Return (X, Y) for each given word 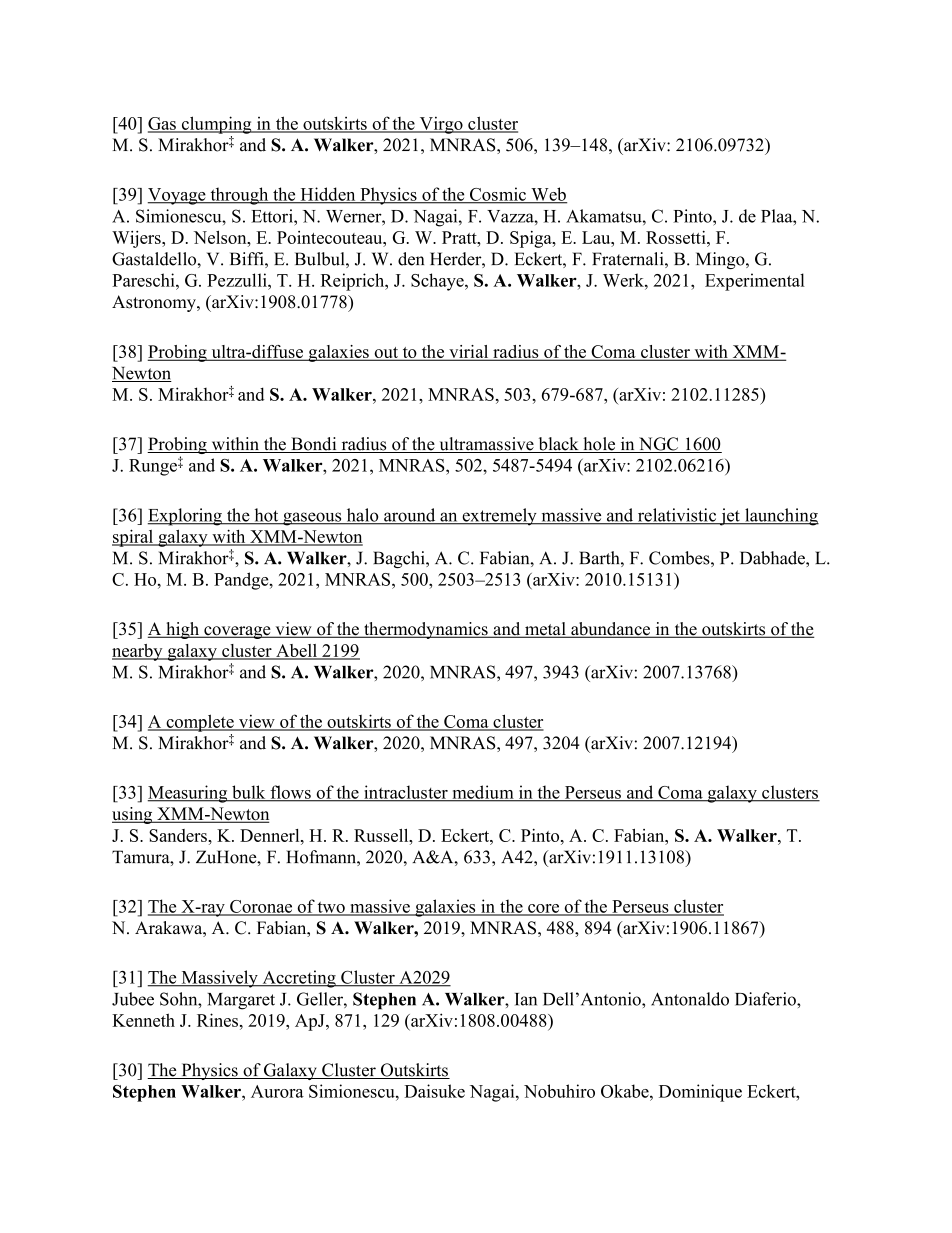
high (183, 630)
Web (548, 195)
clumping (216, 125)
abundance (610, 630)
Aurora (277, 1091)
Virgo (441, 125)
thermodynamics (426, 630)
